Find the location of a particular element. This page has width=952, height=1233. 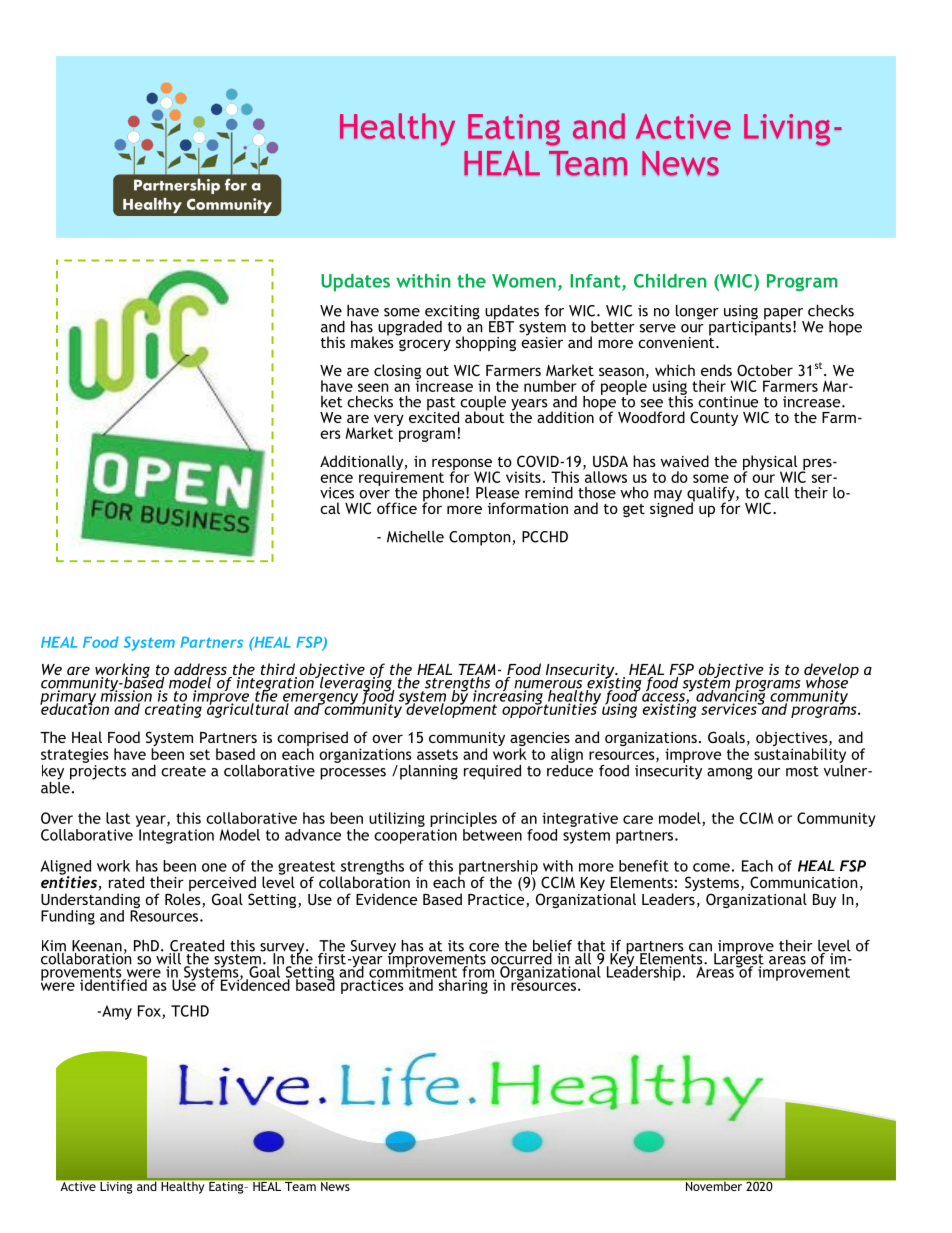

November is located at coordinates (714, 1185).
